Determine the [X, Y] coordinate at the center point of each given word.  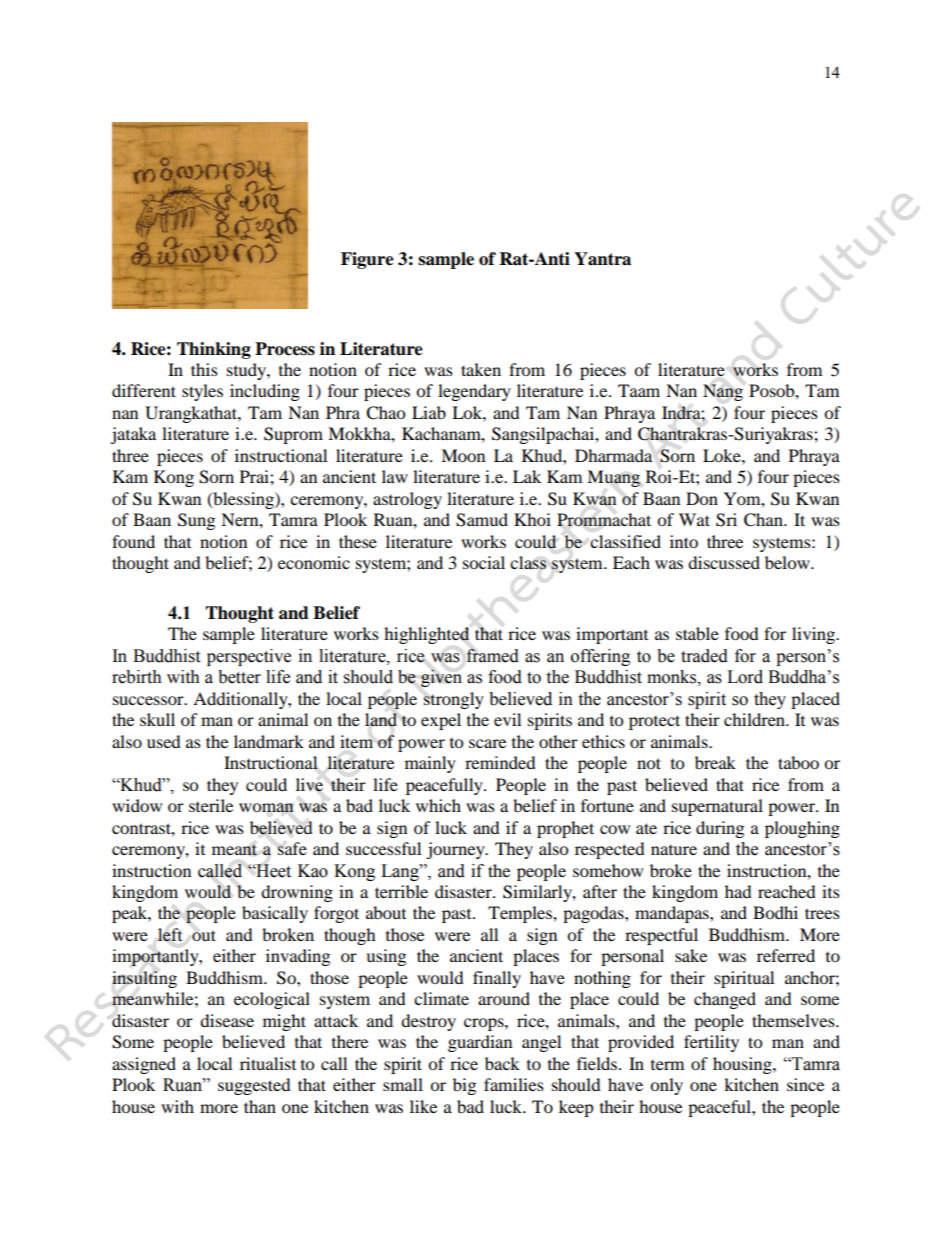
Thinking [214, 350]
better [239, 677]
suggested [254, 1086]
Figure [367, 260]
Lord [745, 677]
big [464, 1086]
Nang [723, 392]
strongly [454, 700]
